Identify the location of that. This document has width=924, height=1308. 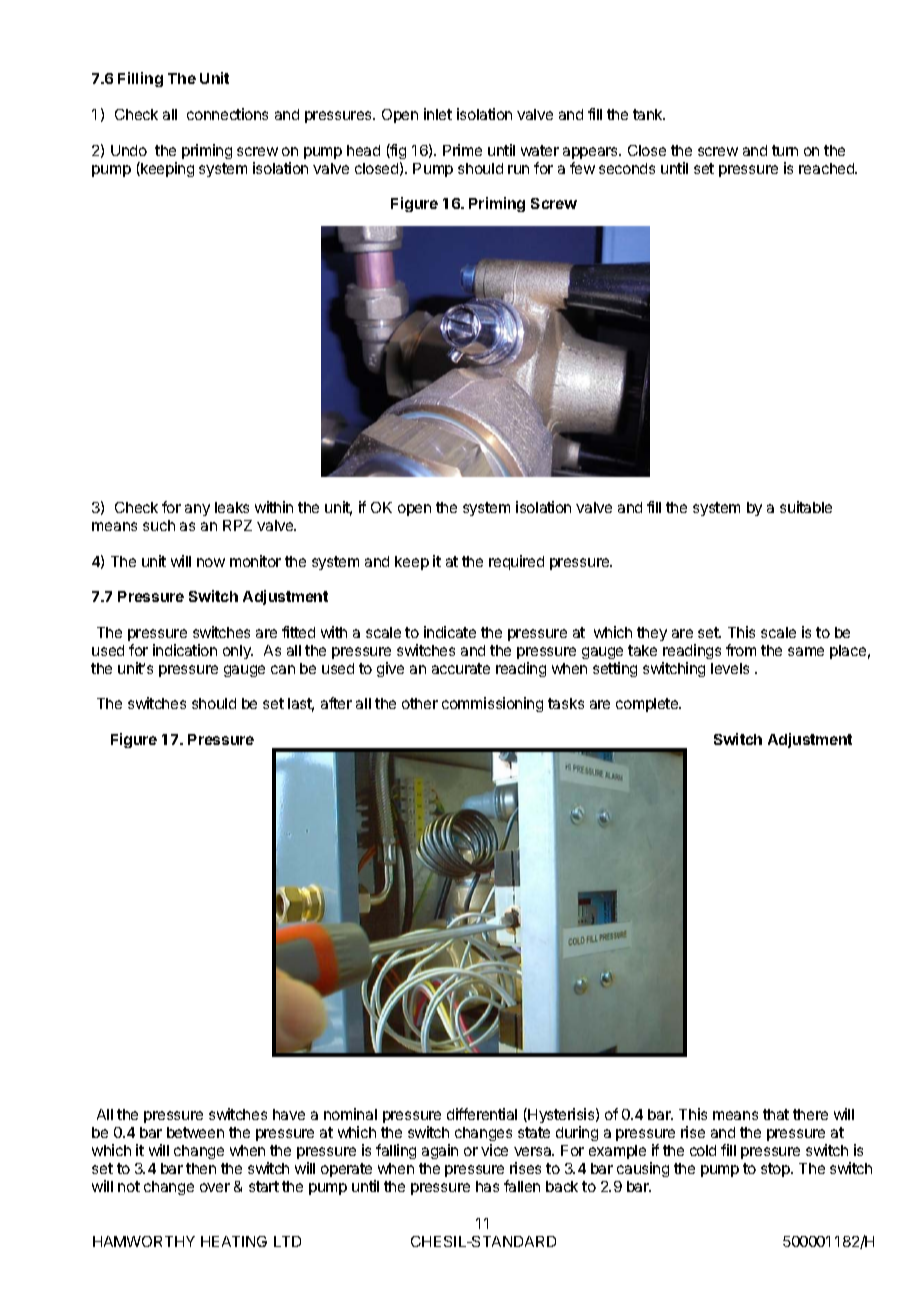
(776, 1114).
